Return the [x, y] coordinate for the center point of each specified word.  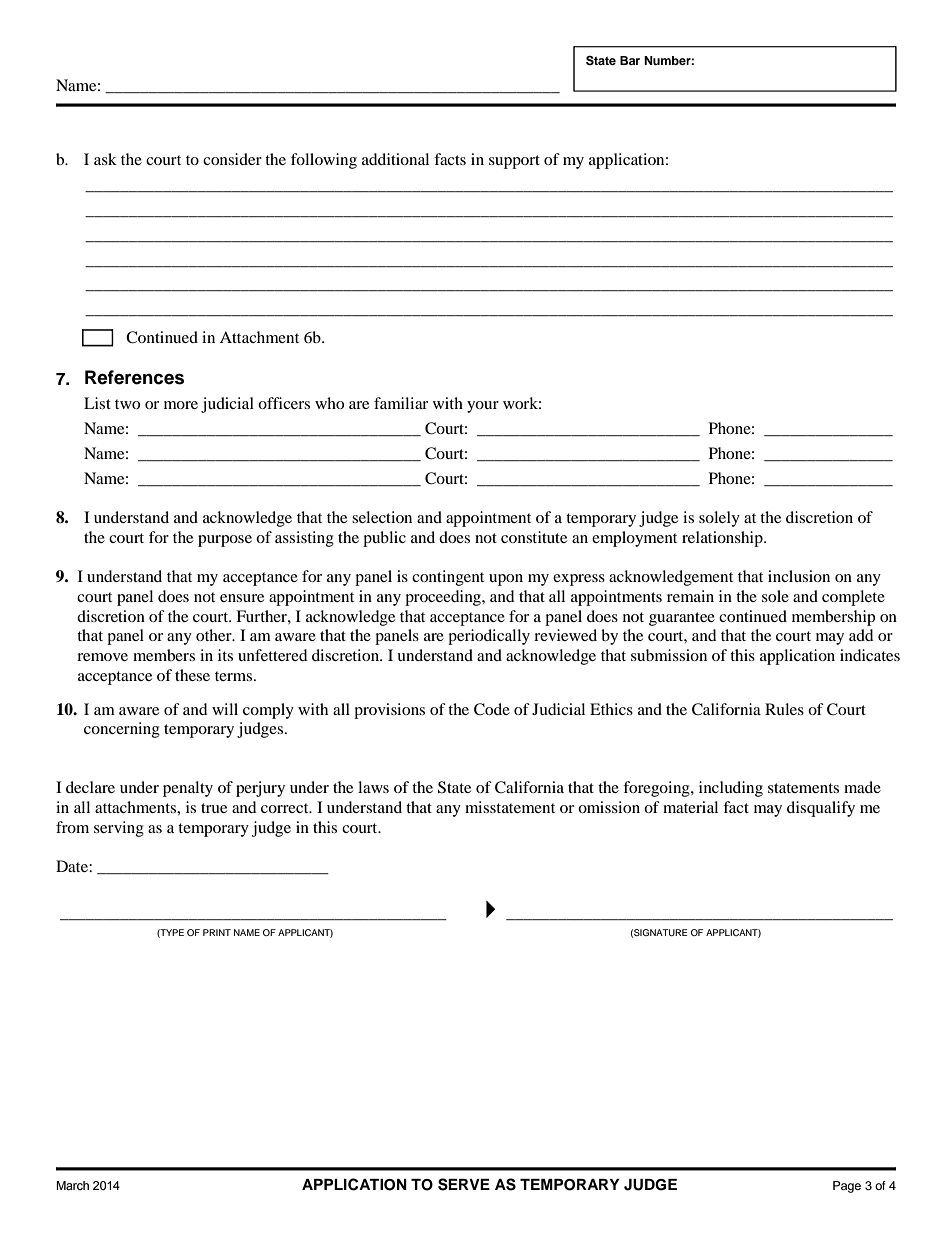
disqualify [821, 809]
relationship [723, 539]
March [72, 1185]
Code [492, 709]
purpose [225, 541]
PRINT [217, 932]
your [483, 407]
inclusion [799, 576]
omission [609, 807]
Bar [630, 60]
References [134, 377]
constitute [534, 537]
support [514, 162]
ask [105, 159]
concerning [122, 730]
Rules [784, 709]
